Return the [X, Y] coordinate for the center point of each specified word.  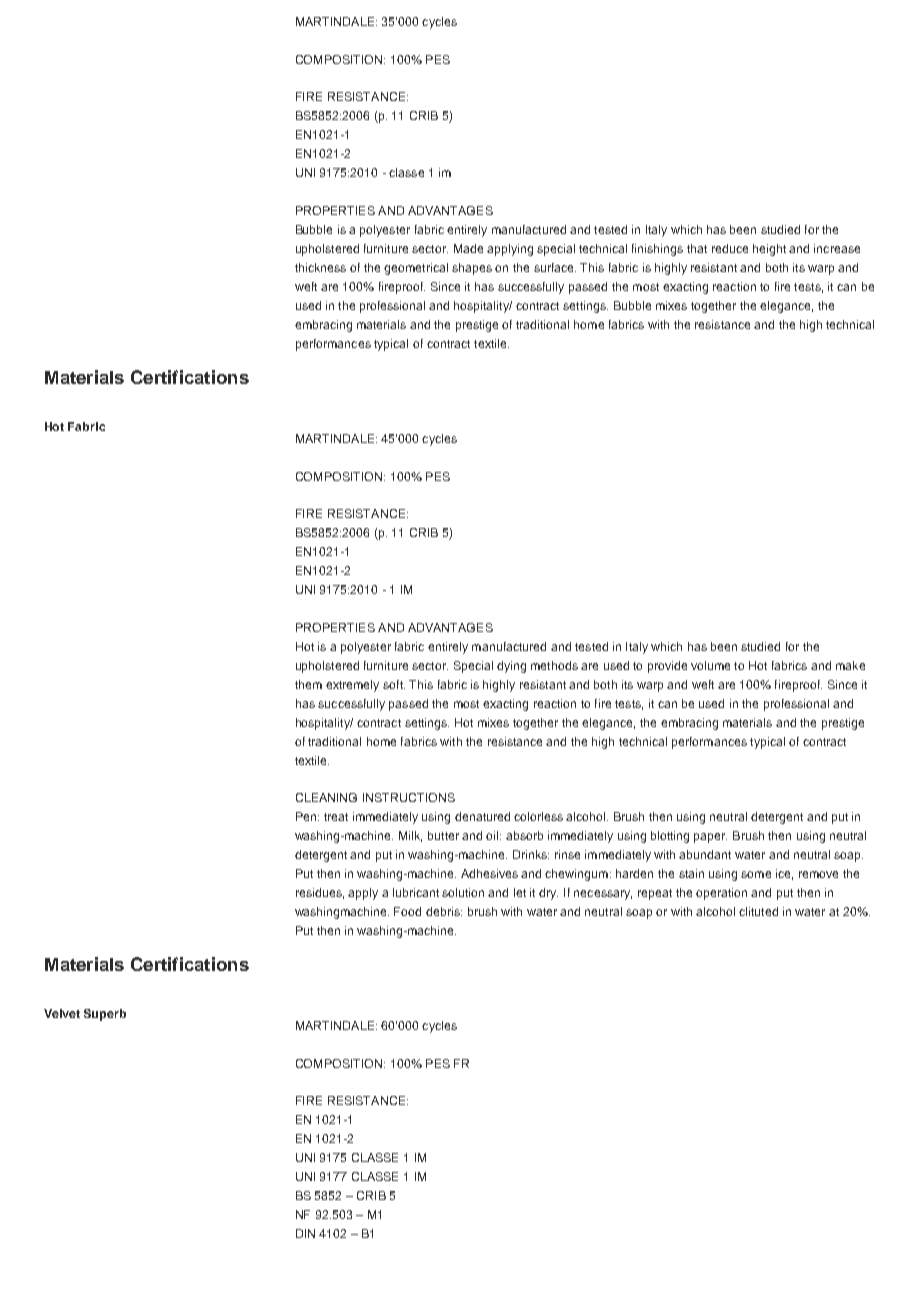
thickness [320, 267]
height [769, 250]
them [308, 684]
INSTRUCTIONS [409, 797]
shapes [472, 269]
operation [721, 894]
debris [444, 911]
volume [710, 665]
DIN [305, 1233]
